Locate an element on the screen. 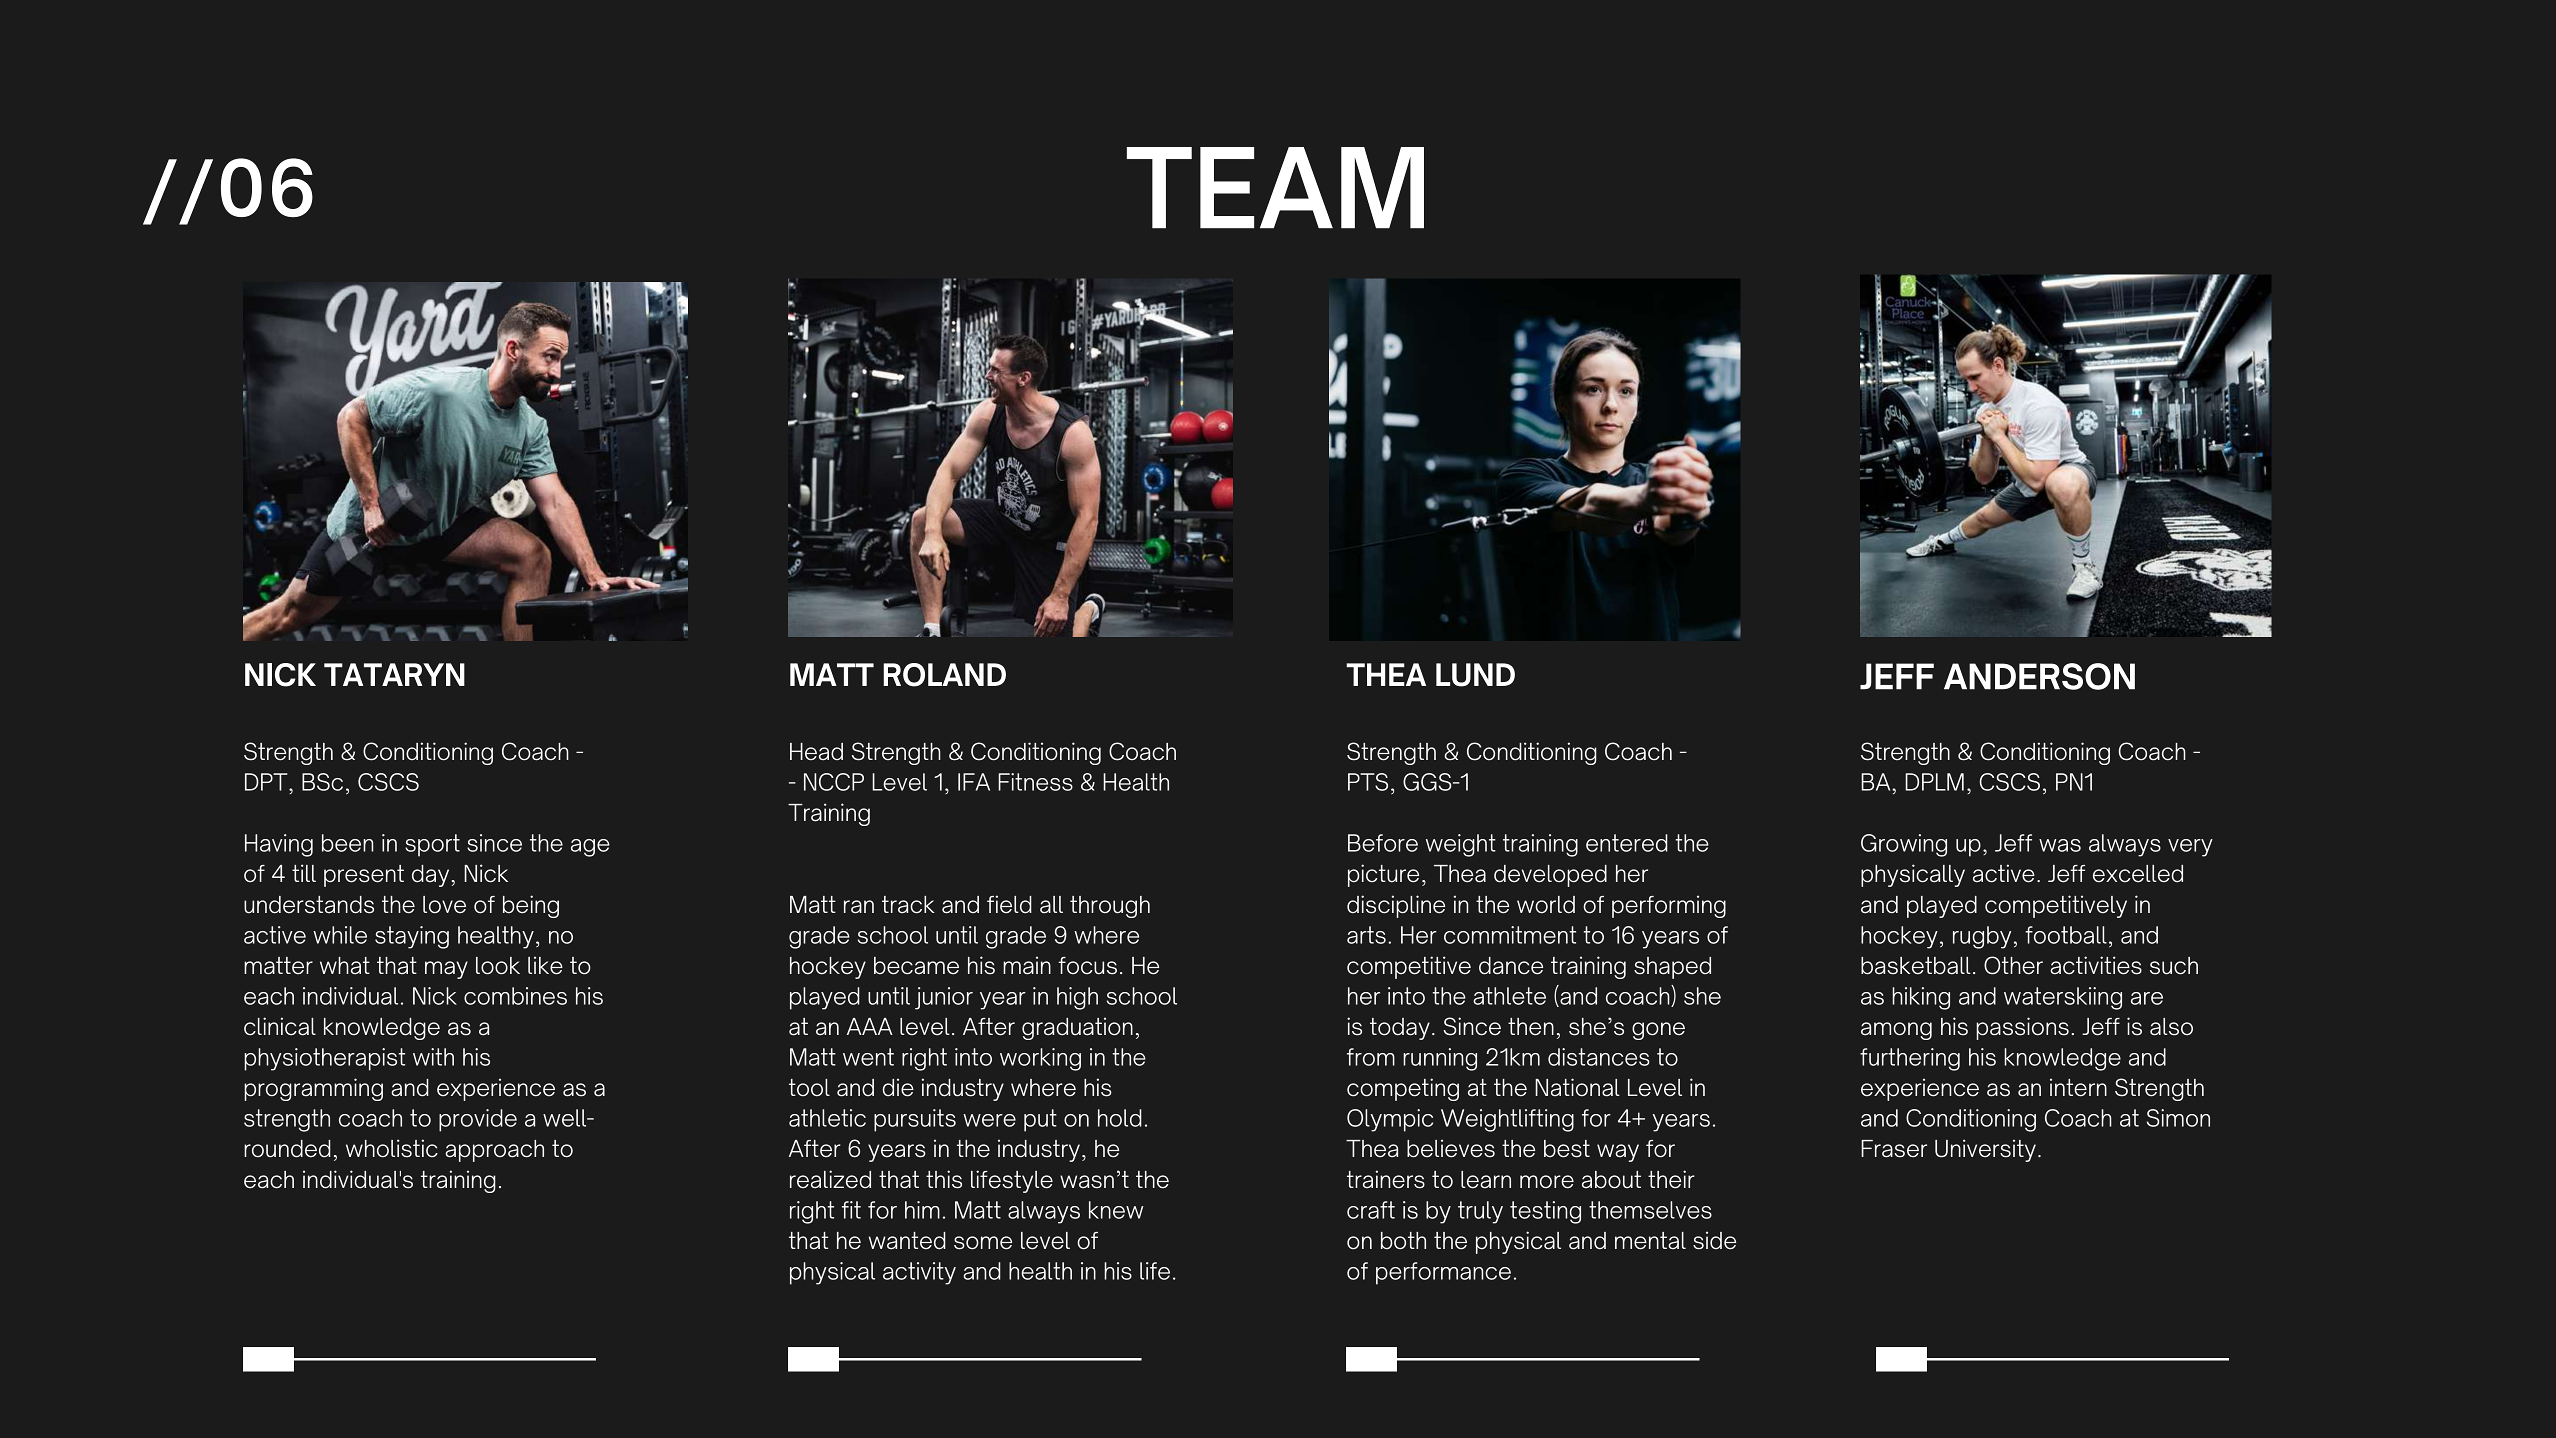 Image resolution: width=2556 pixels, height=1438 pixels. ROLAND is located at coordinates (944, 675).
